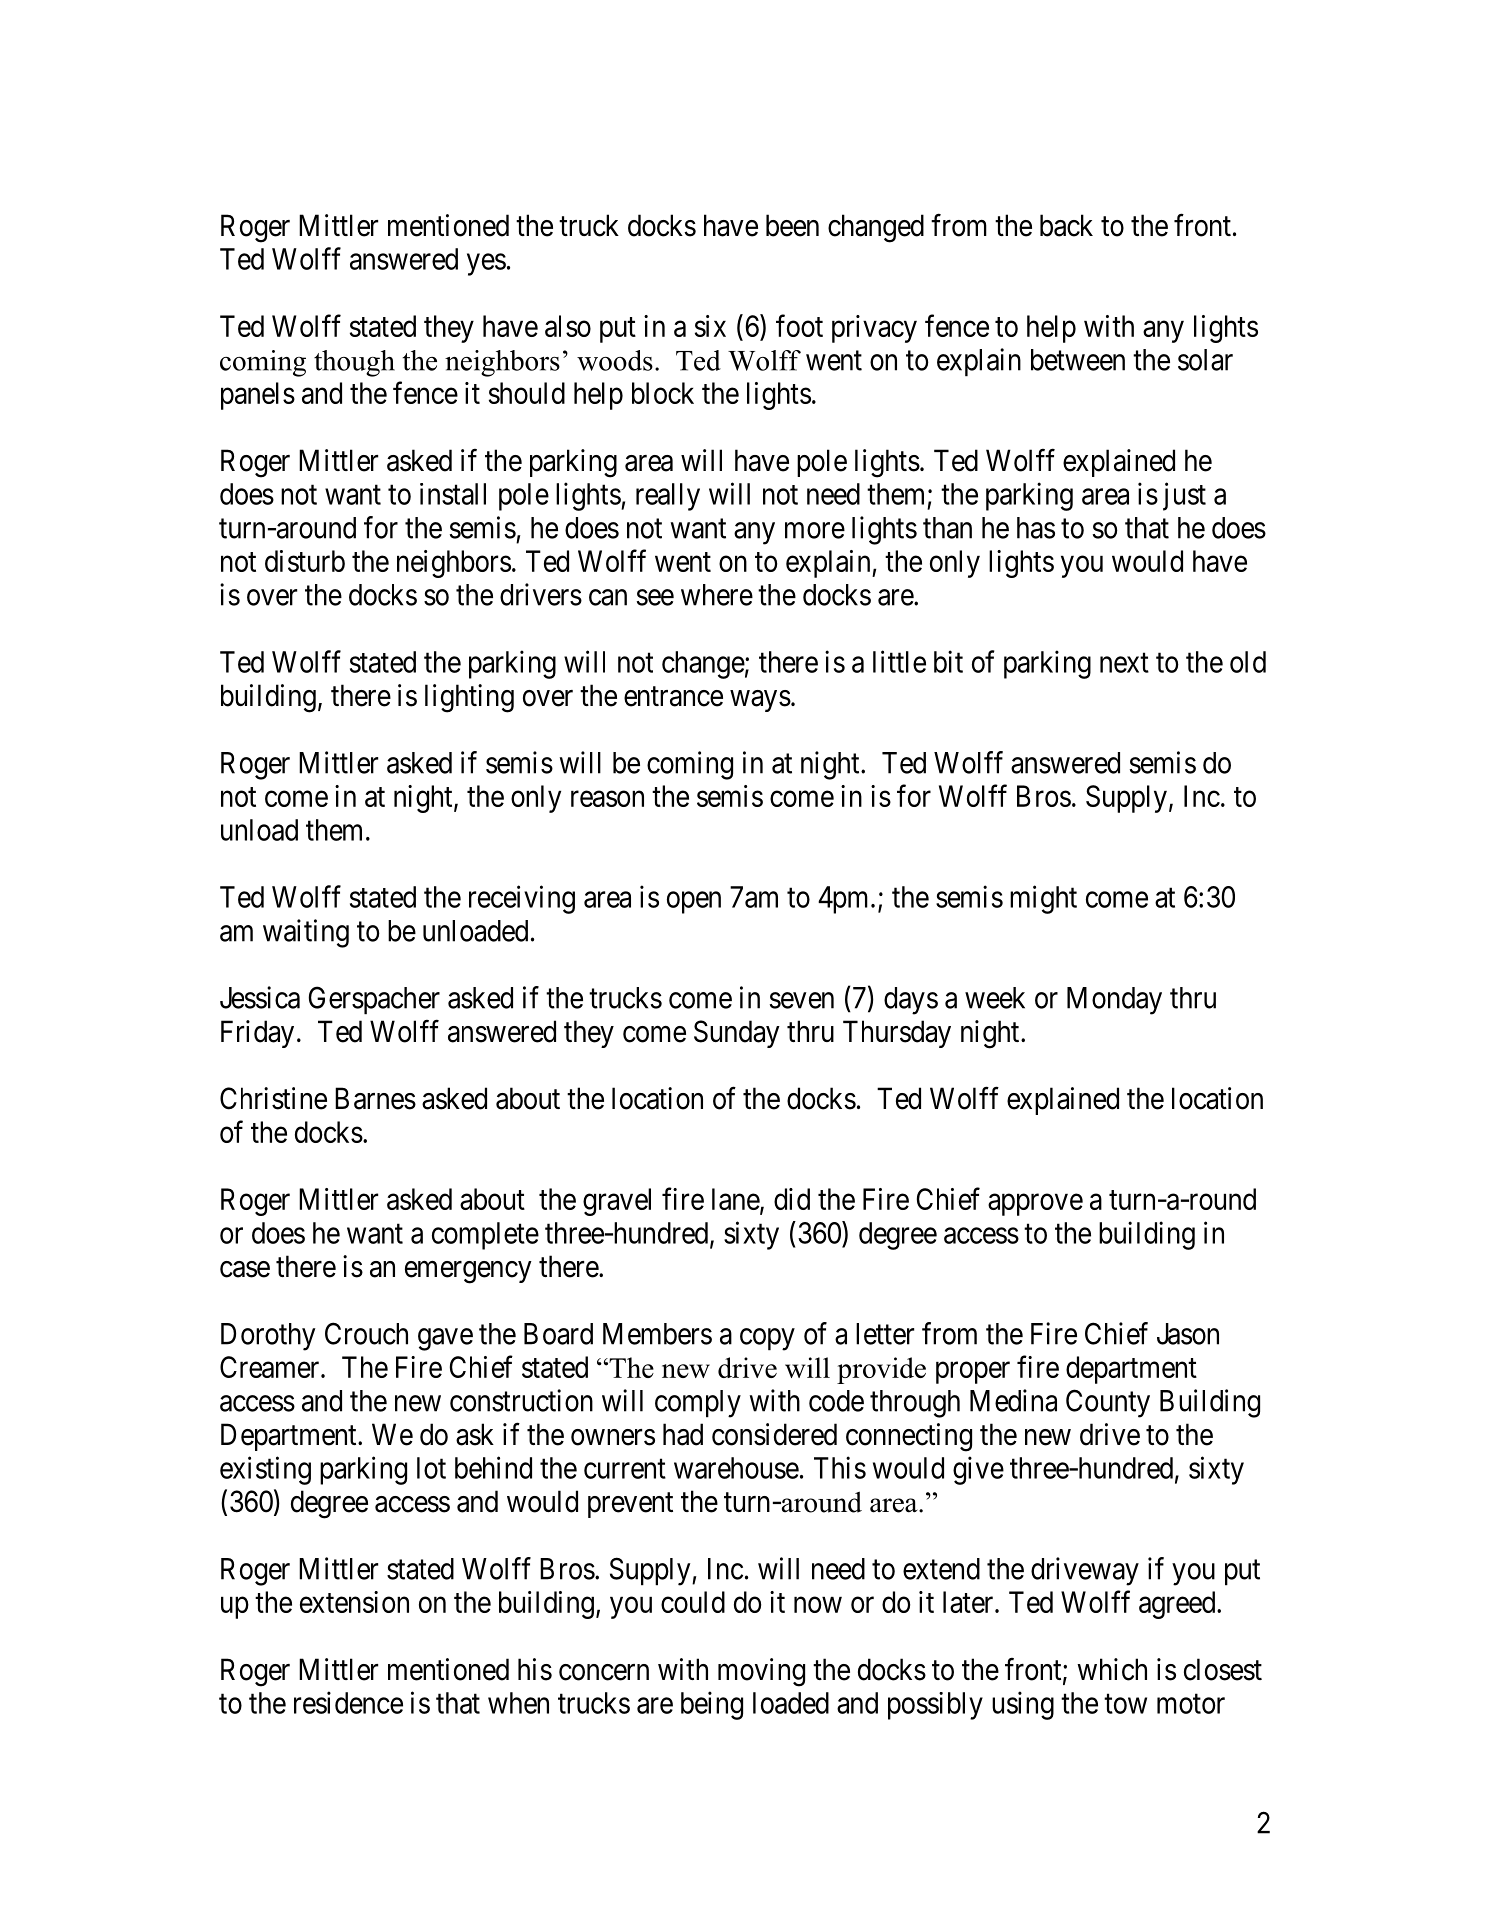 Image resolution: width=1489 pixels, height=1927 pixels. Describe the element at coordinates (717, 595) in the screenshot. I see `where` at that location.
